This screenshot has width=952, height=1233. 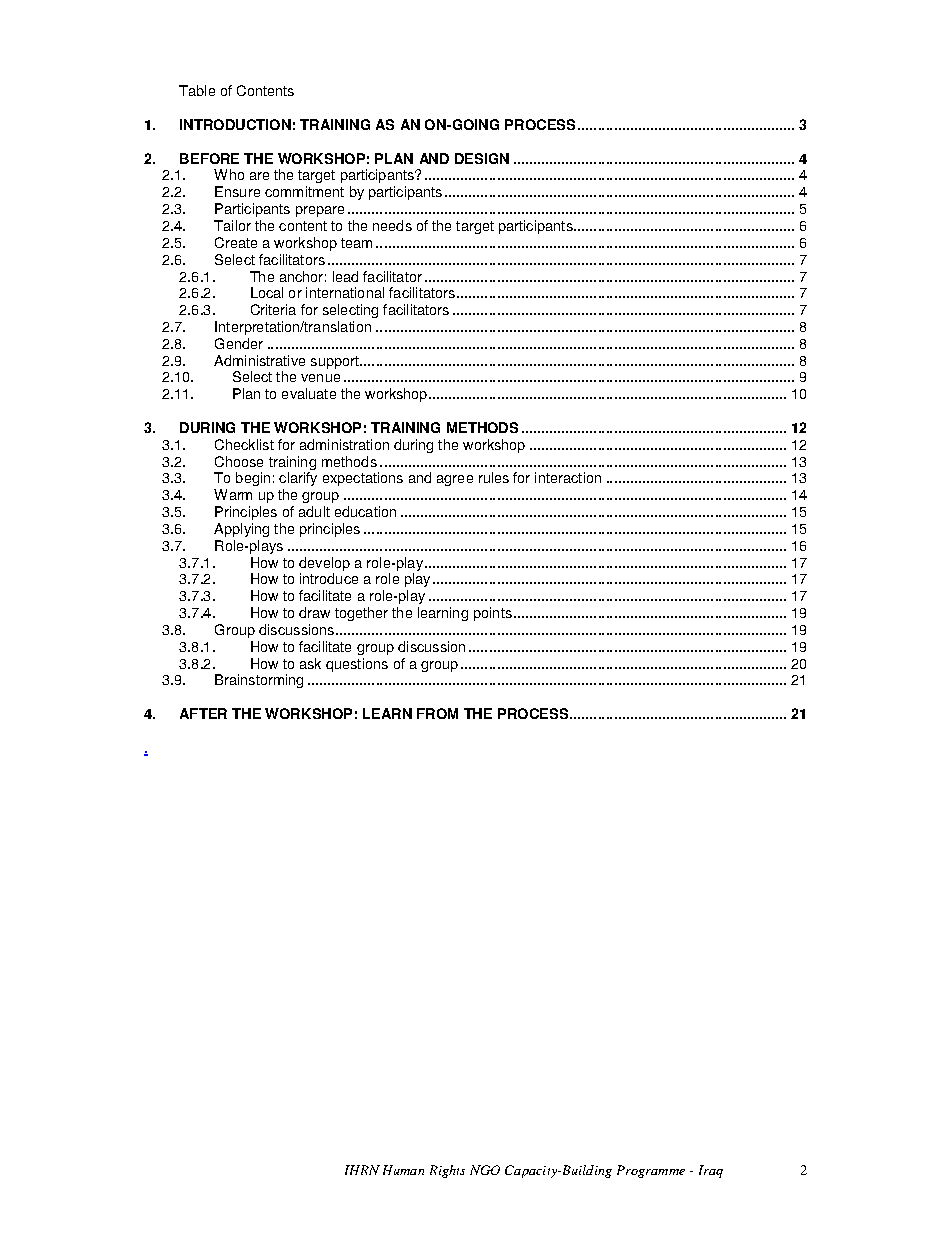 I want to click on Brainstorming, so click(x=259, y=681).
